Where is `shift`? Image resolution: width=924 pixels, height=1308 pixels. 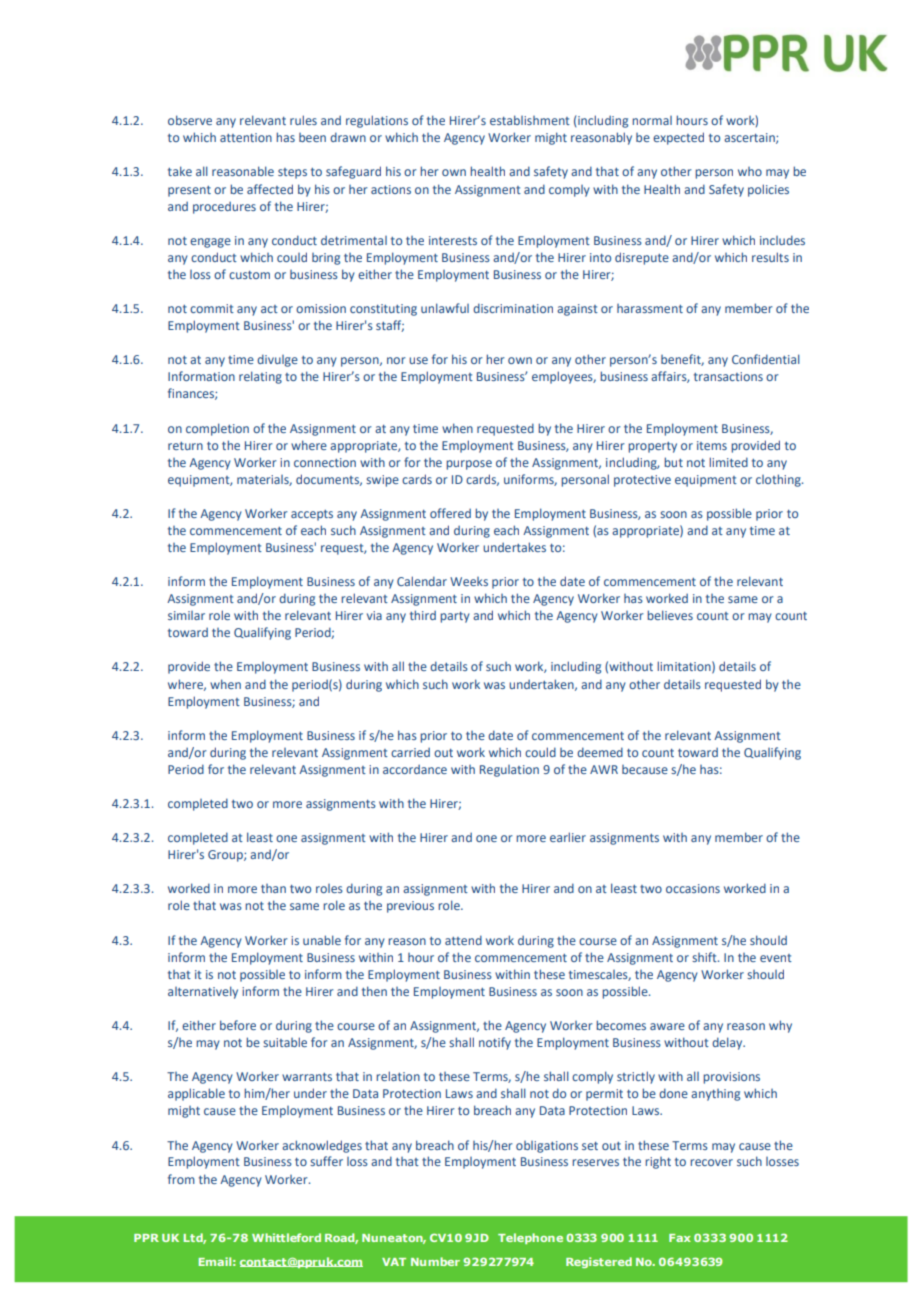
shift is located at coordinates (705, 957).
